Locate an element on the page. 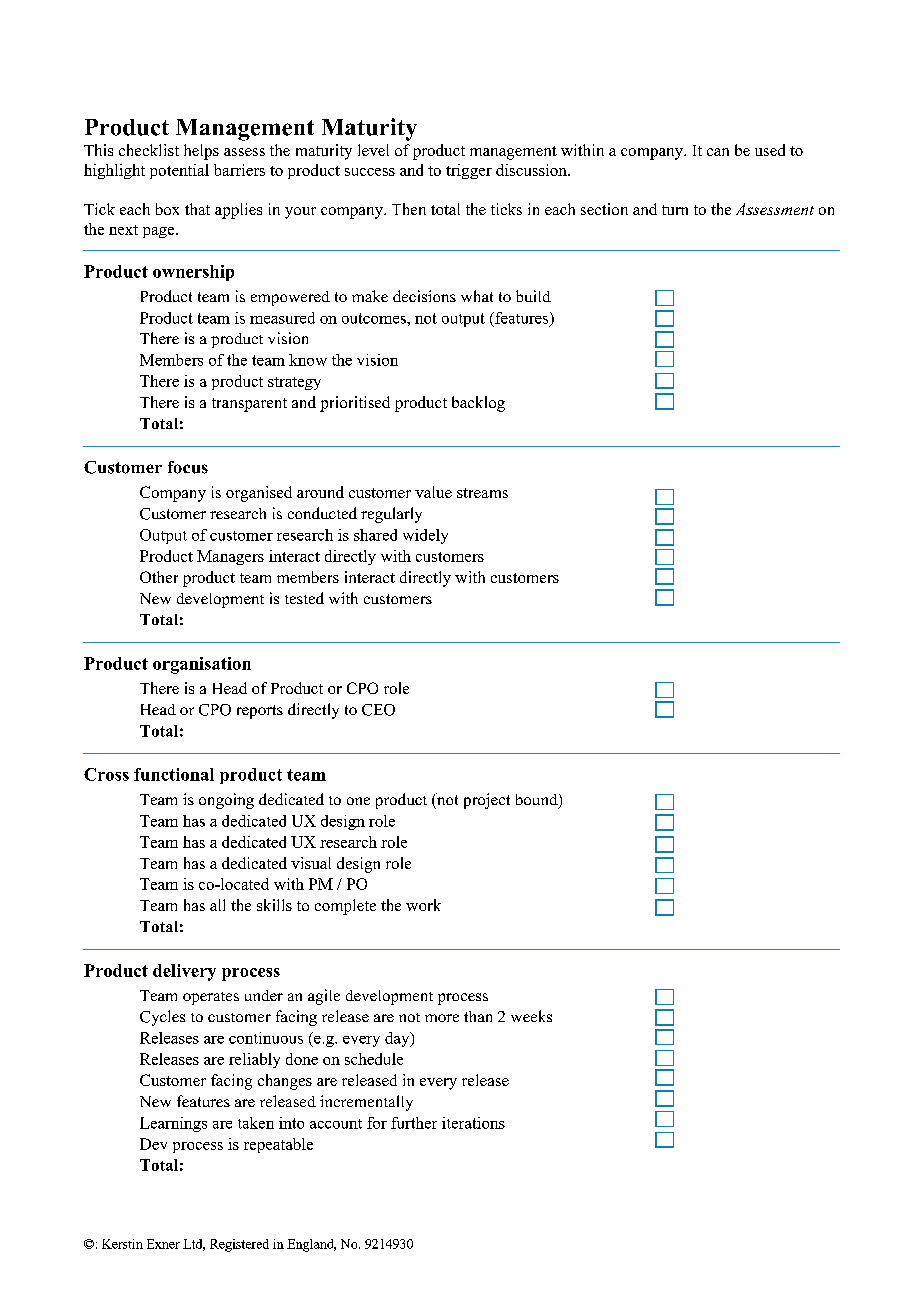  potential is located at coordinates (179, 171).
